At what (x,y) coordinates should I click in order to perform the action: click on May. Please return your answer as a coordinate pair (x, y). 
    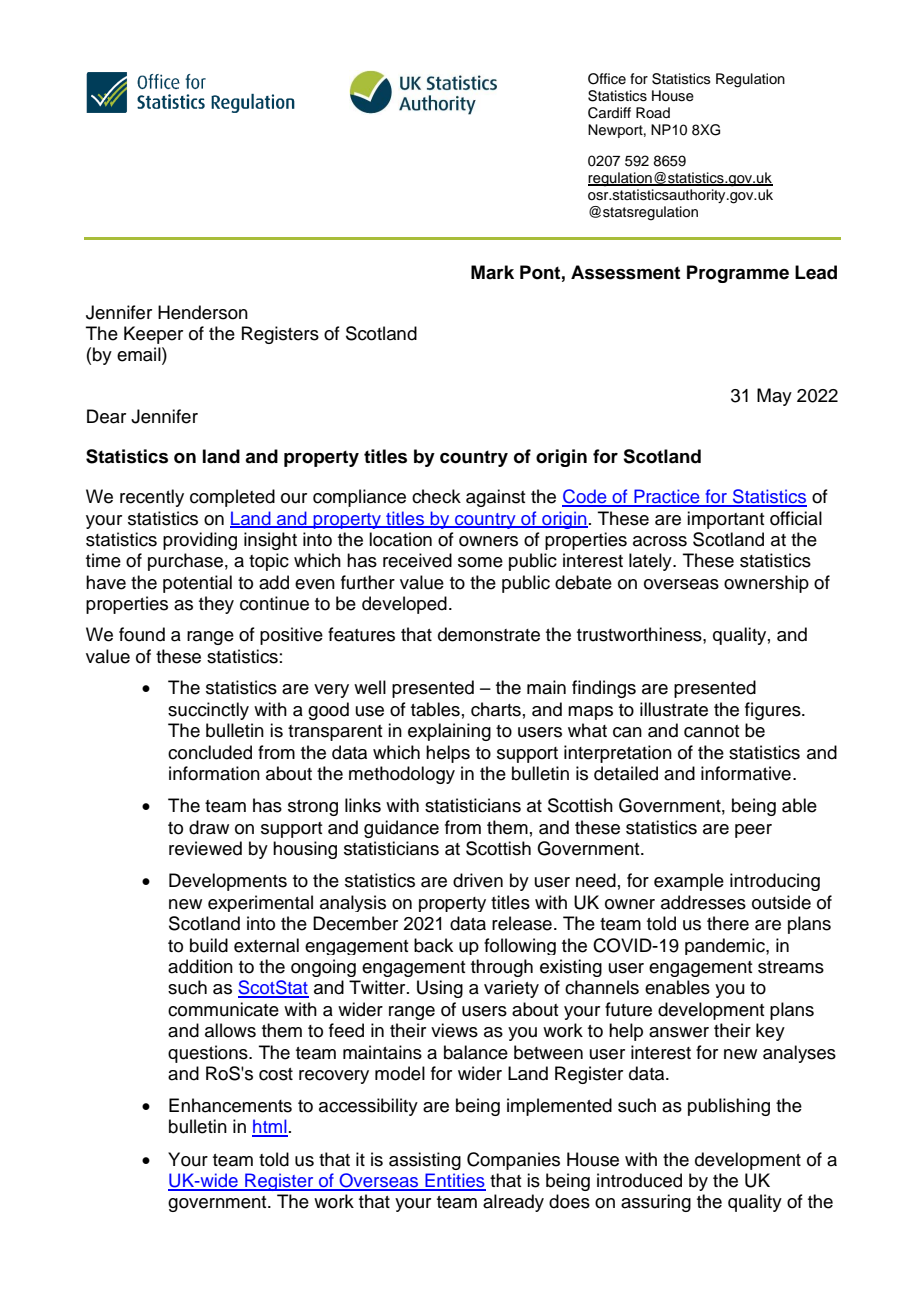
    Looking at the image, I should click on (774, 397).
